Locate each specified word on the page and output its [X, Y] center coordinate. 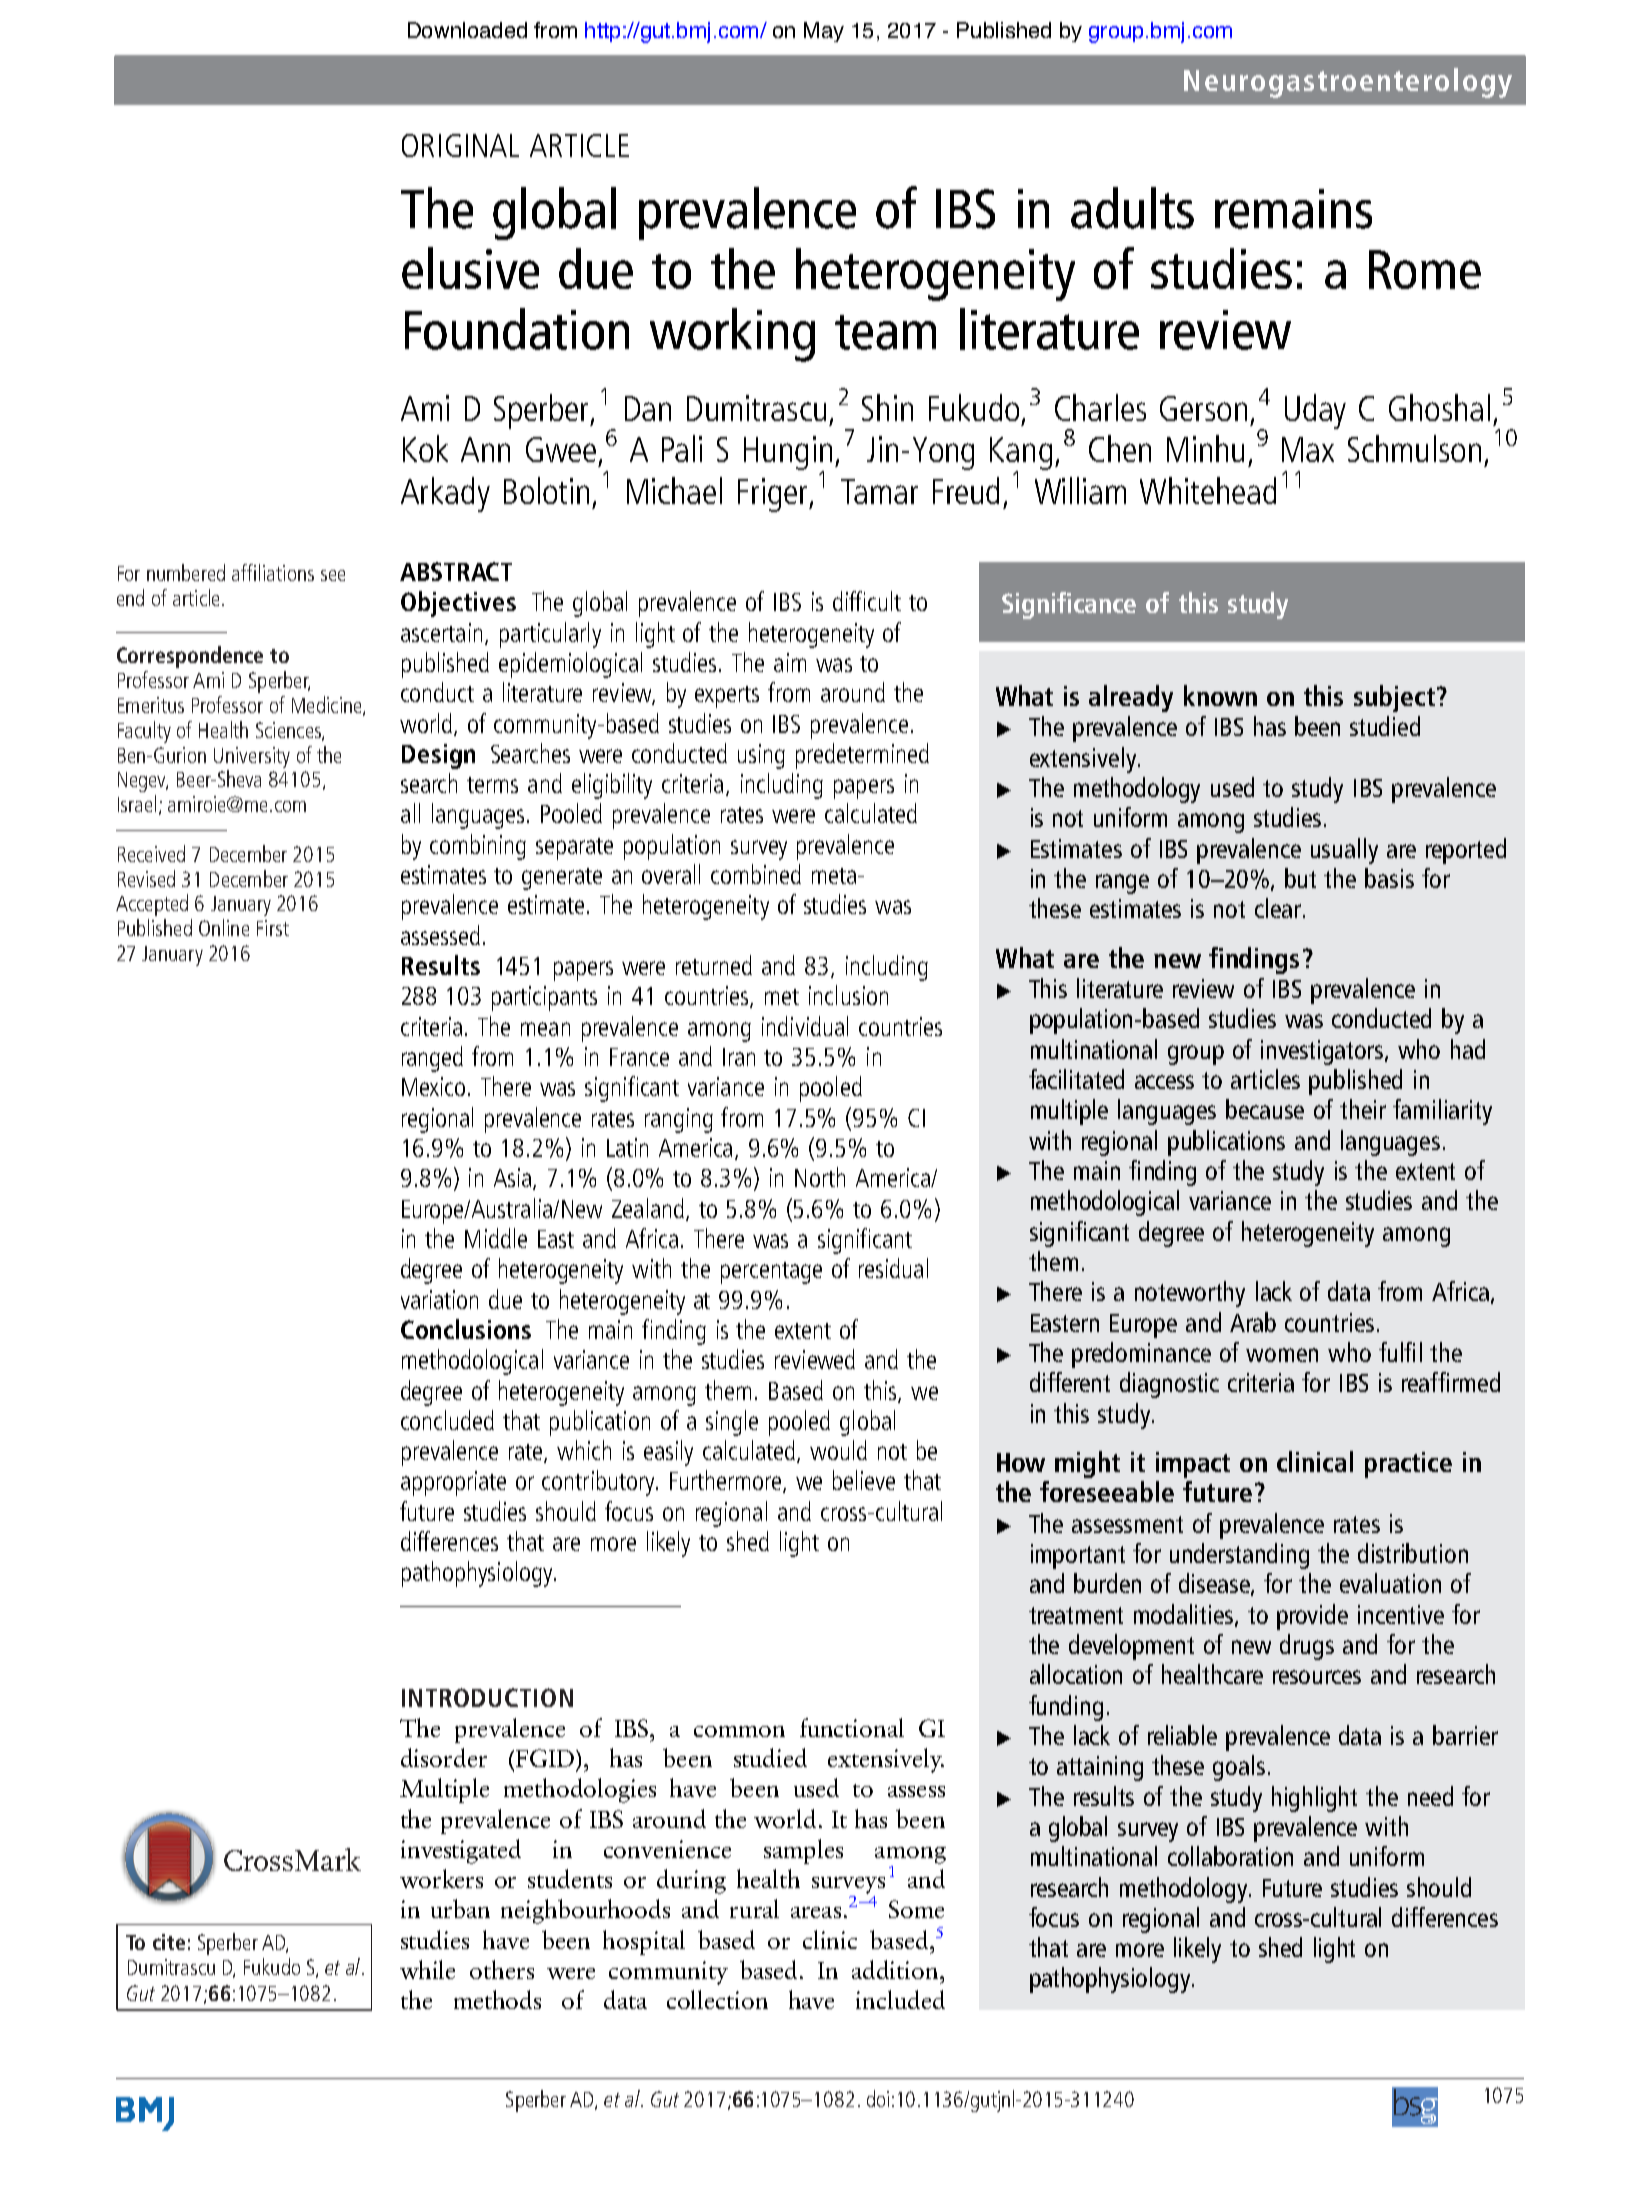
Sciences [289, 731]
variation [439, 1299]
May [824, 32]
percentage [771, 1273]
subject [1394, 698]
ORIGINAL [460, 145]
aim [790, 662]
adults [1132, 208]
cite [169, 1942]
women [1282, 1355]
